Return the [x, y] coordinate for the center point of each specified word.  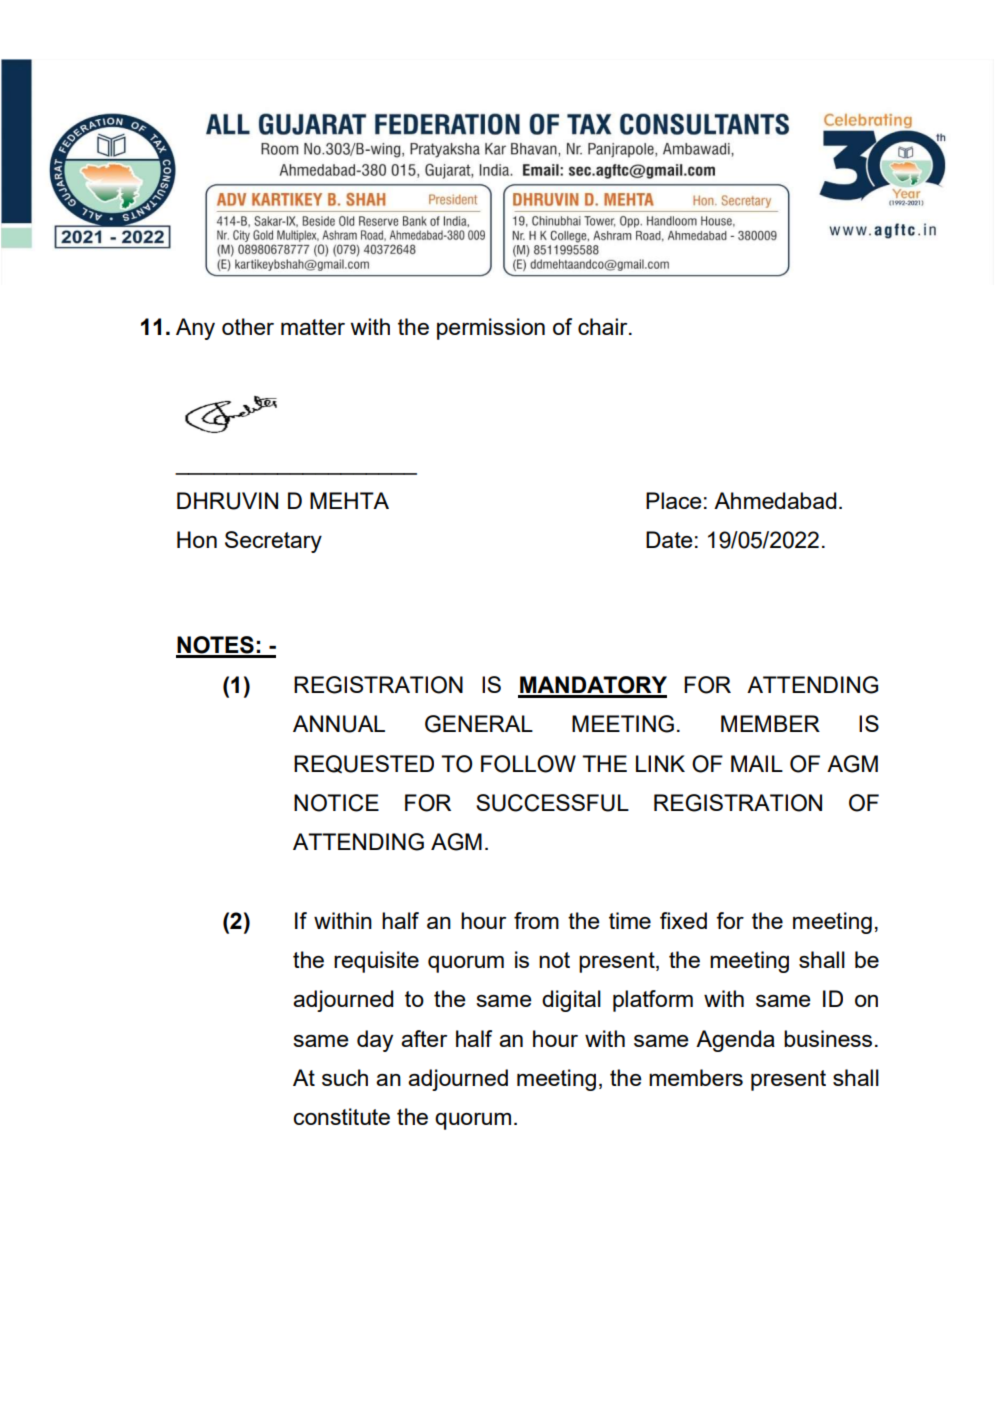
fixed [683, 920]
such [345, 1077]
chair [604, 326]
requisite [376, 962]
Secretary [273, 542]
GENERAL [479, 724]
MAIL [757, 763]
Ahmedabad [775, 500]
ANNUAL [339, 724]
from [536, 920]
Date [669, 539]
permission [491, 329]
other [248, 326]
